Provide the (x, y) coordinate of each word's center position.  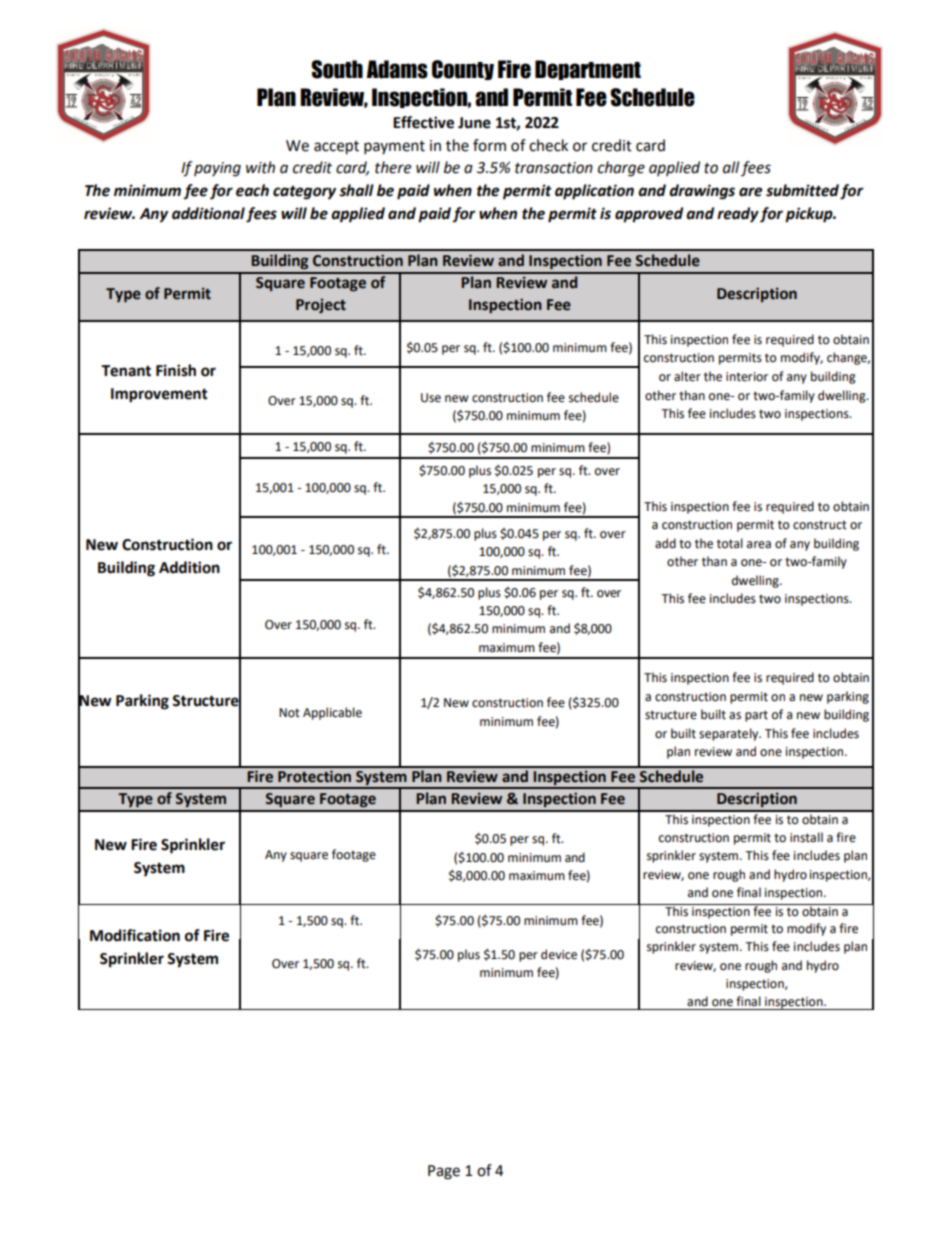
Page (444, 1172)
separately (730, 734)
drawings (702, 192)
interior (747, 377)
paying (217, 169)
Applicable (332, 713)
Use (431, 398)
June (474, 123)
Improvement (159, 395)
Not (289, 713)
